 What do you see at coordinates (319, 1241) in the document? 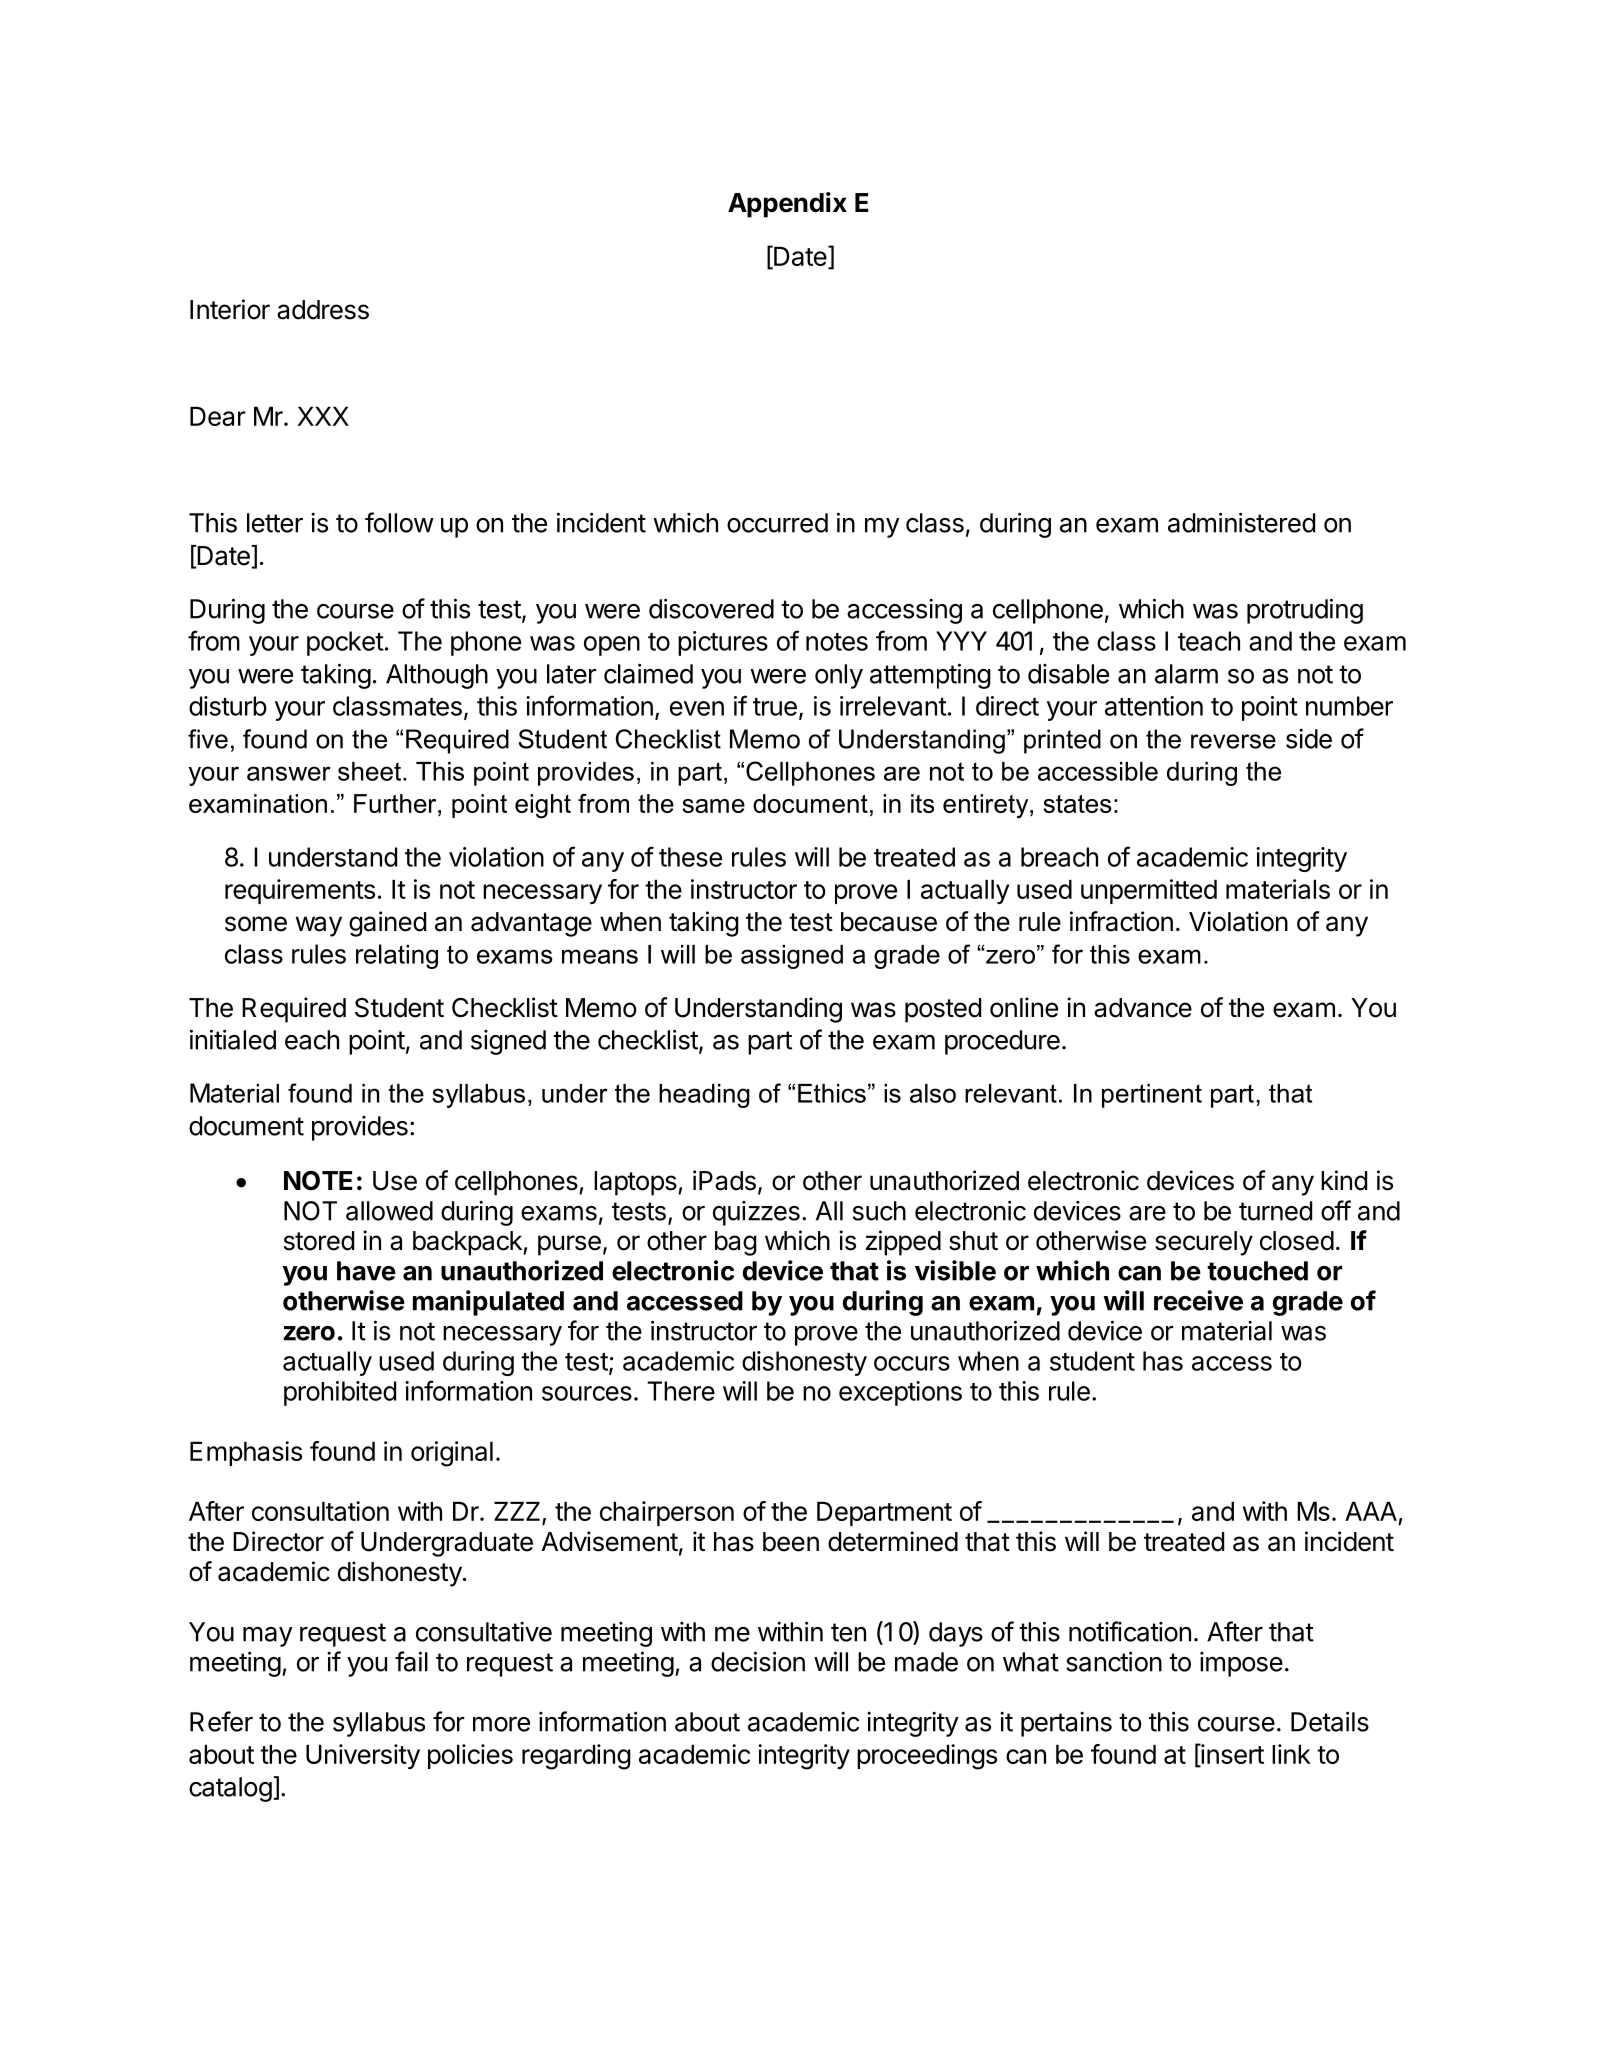
I see `stored` at bounding box center [319, 1241].
